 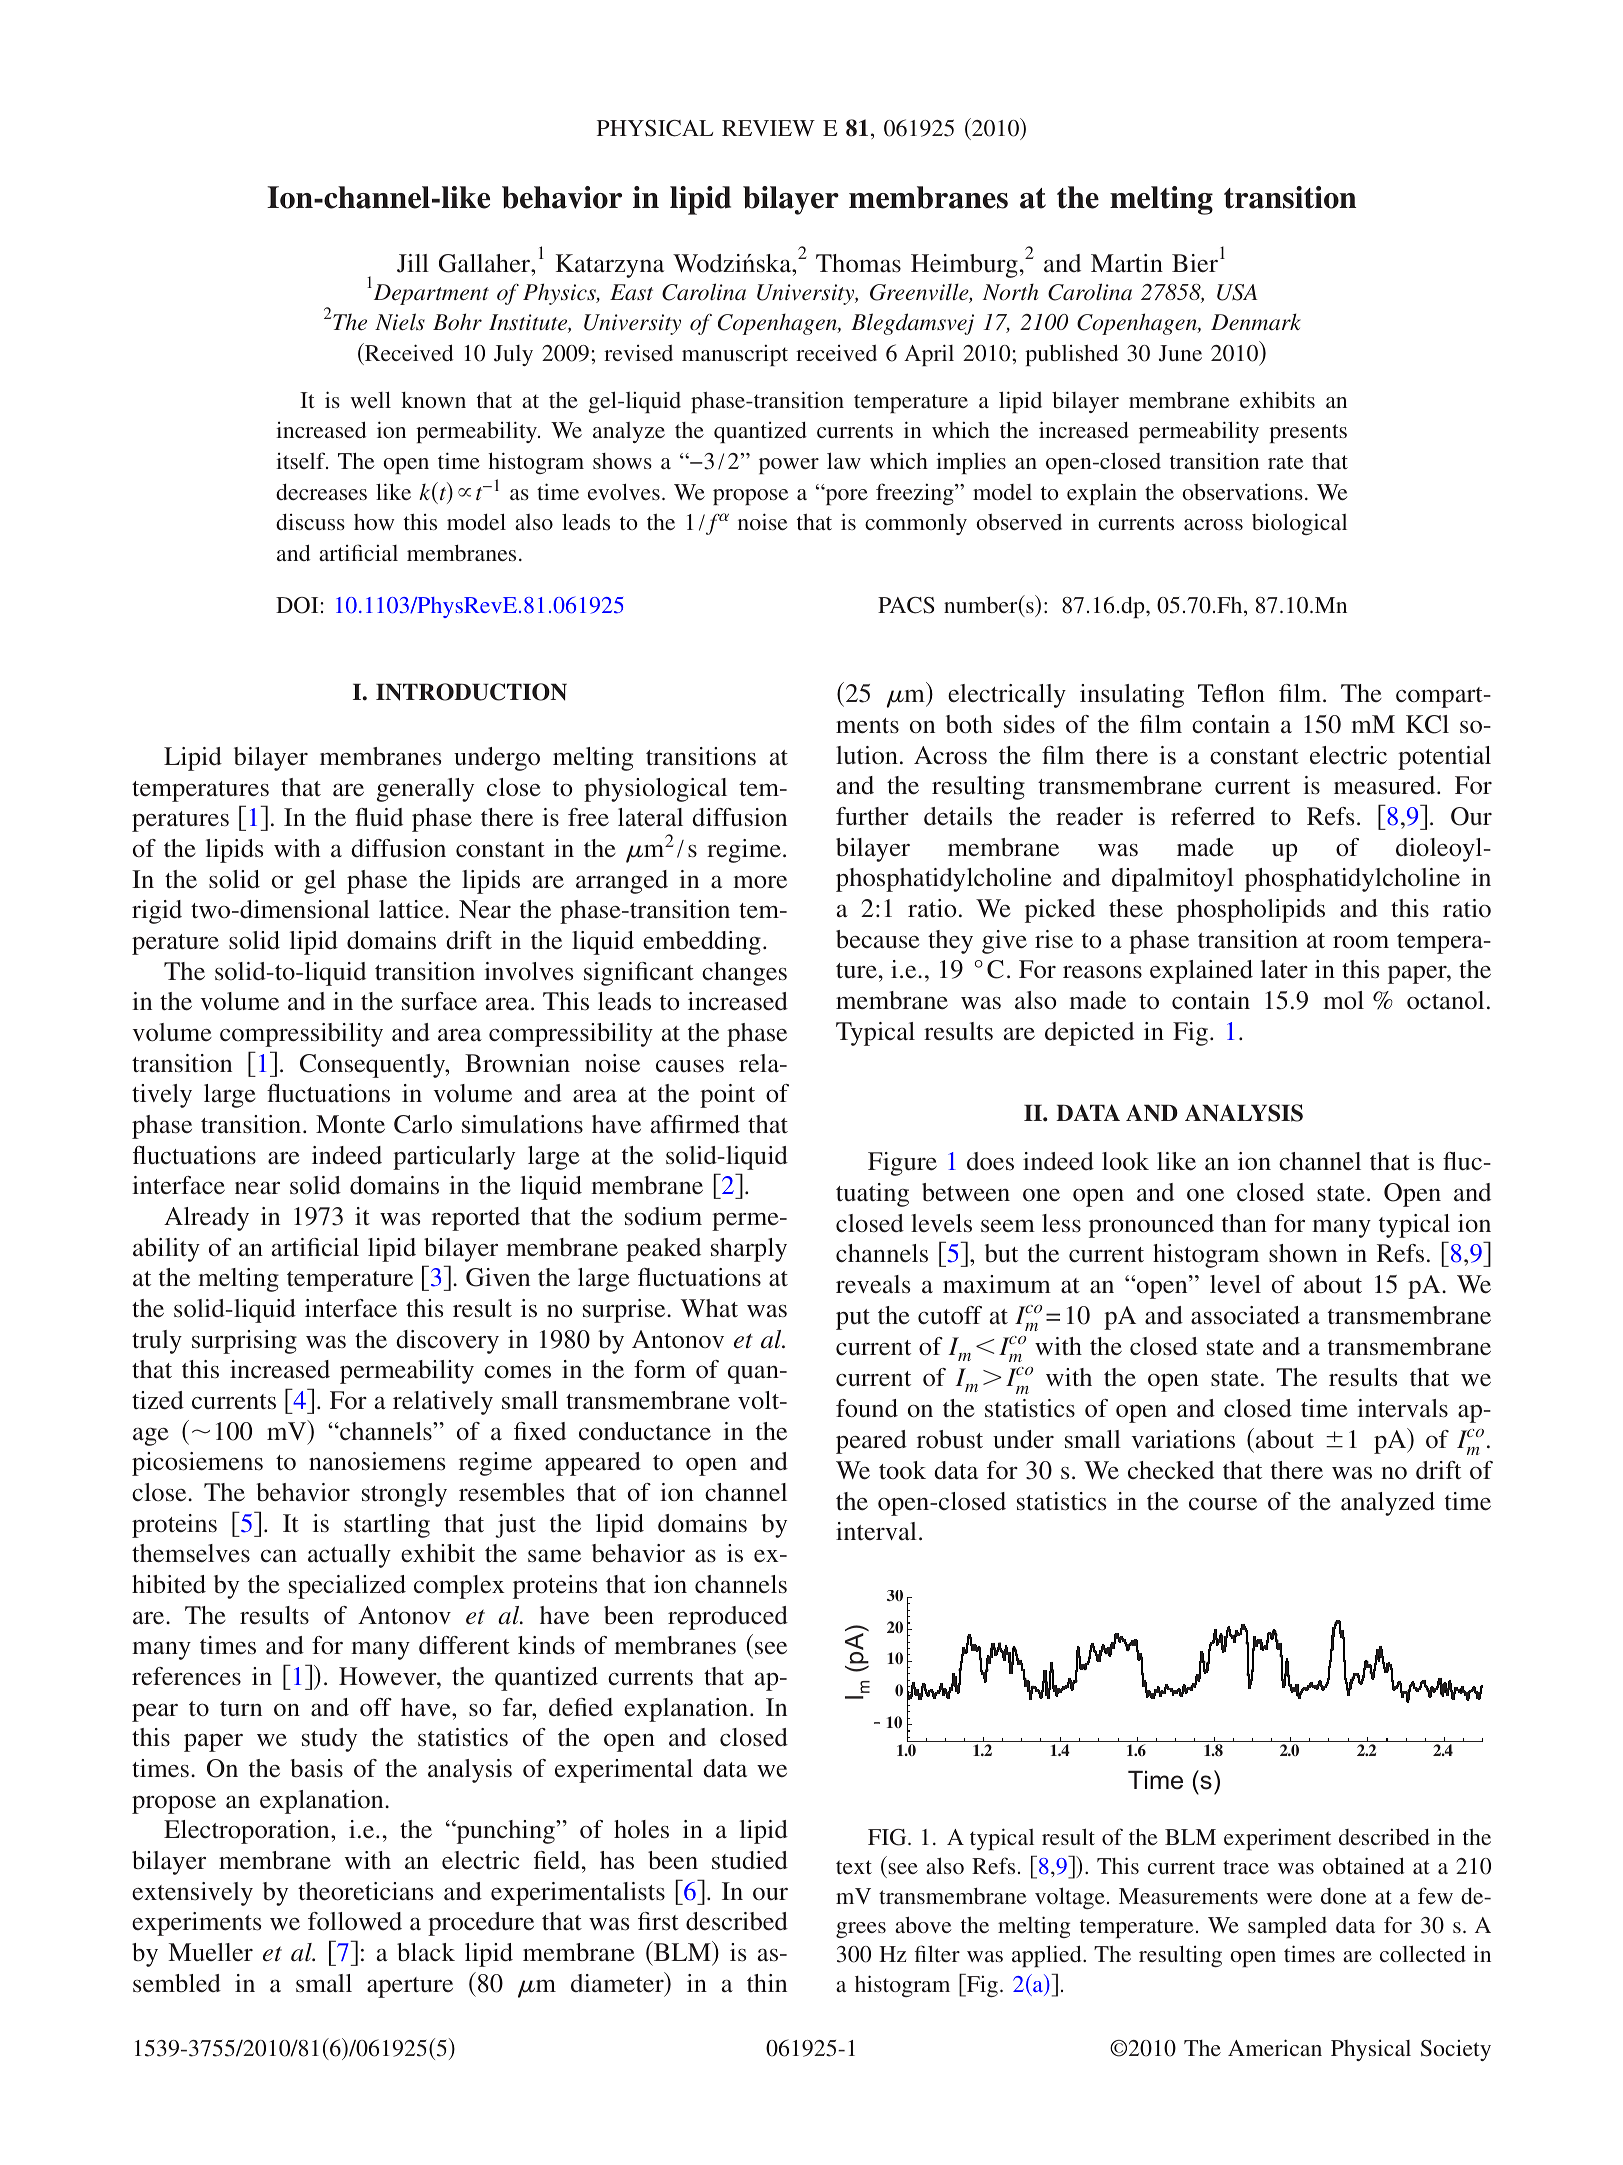 I want to click on further, so click(x=872, y=816).
